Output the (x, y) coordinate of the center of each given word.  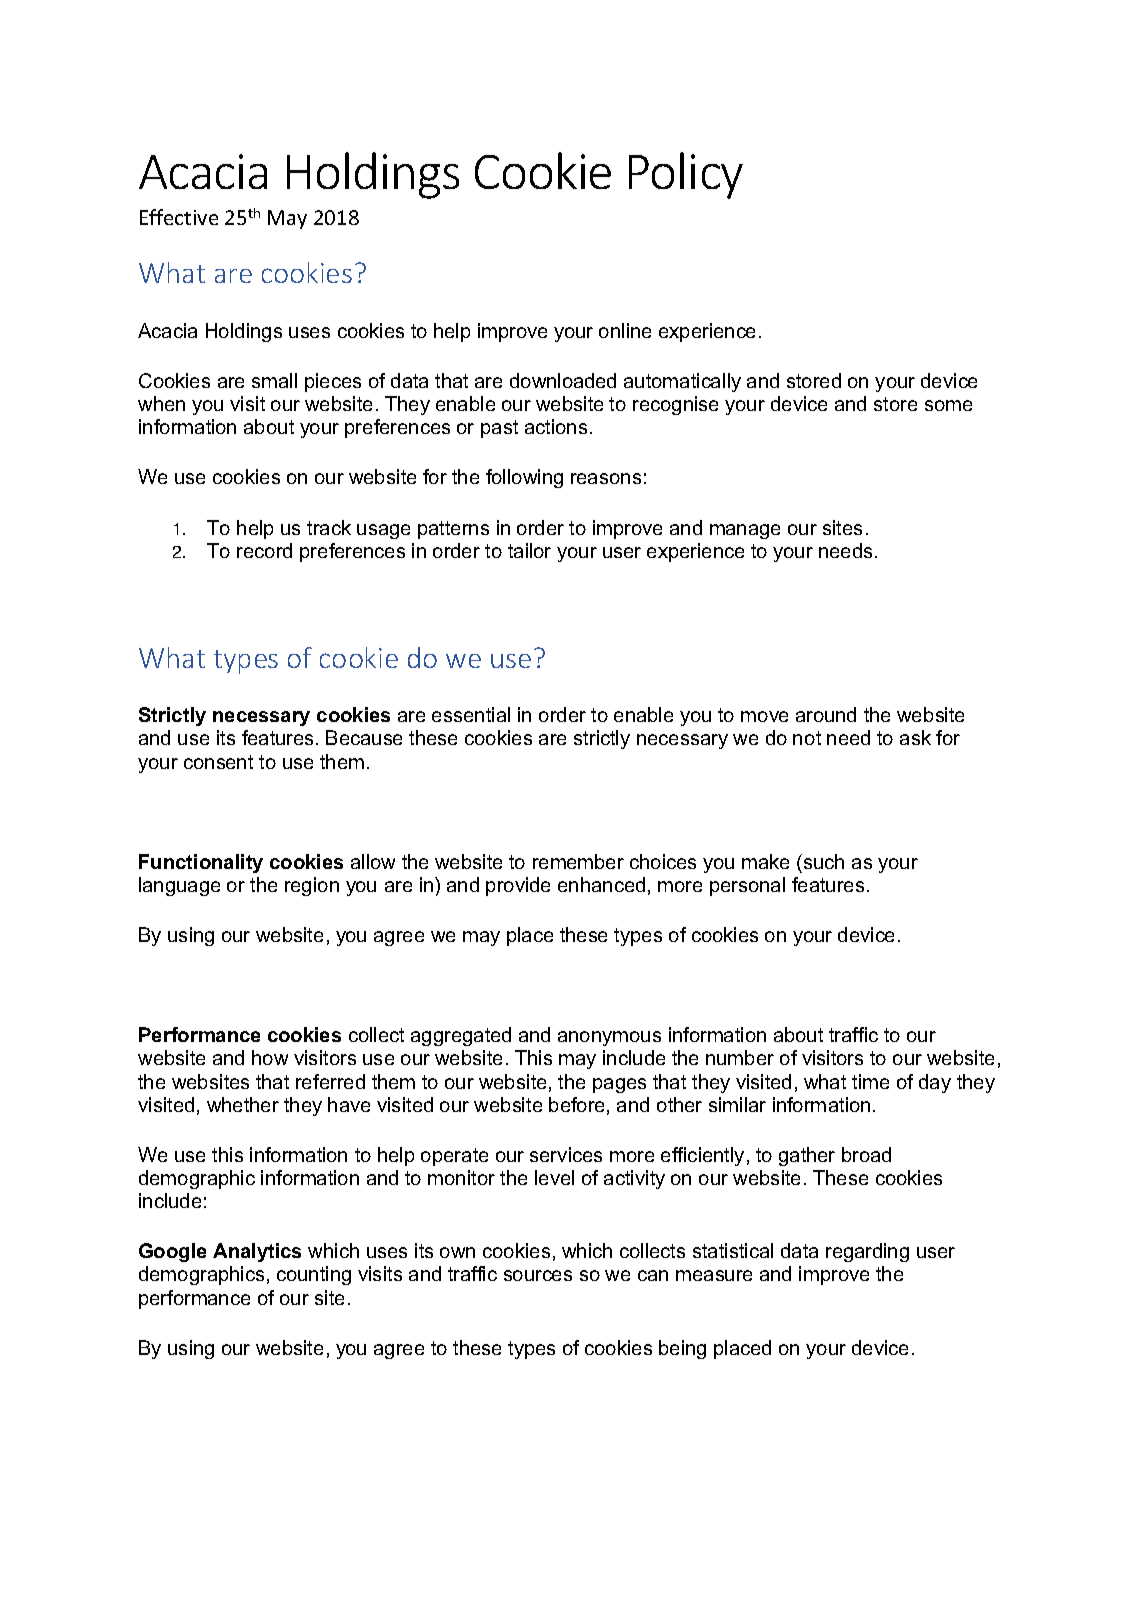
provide (518, 886)
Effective (179, 217)
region (312, 886)
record (264, 550)
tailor (529, 550)
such (824, 861)
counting (314, 1275)
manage (745, 531)
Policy (686, 175)
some (948, 405)
